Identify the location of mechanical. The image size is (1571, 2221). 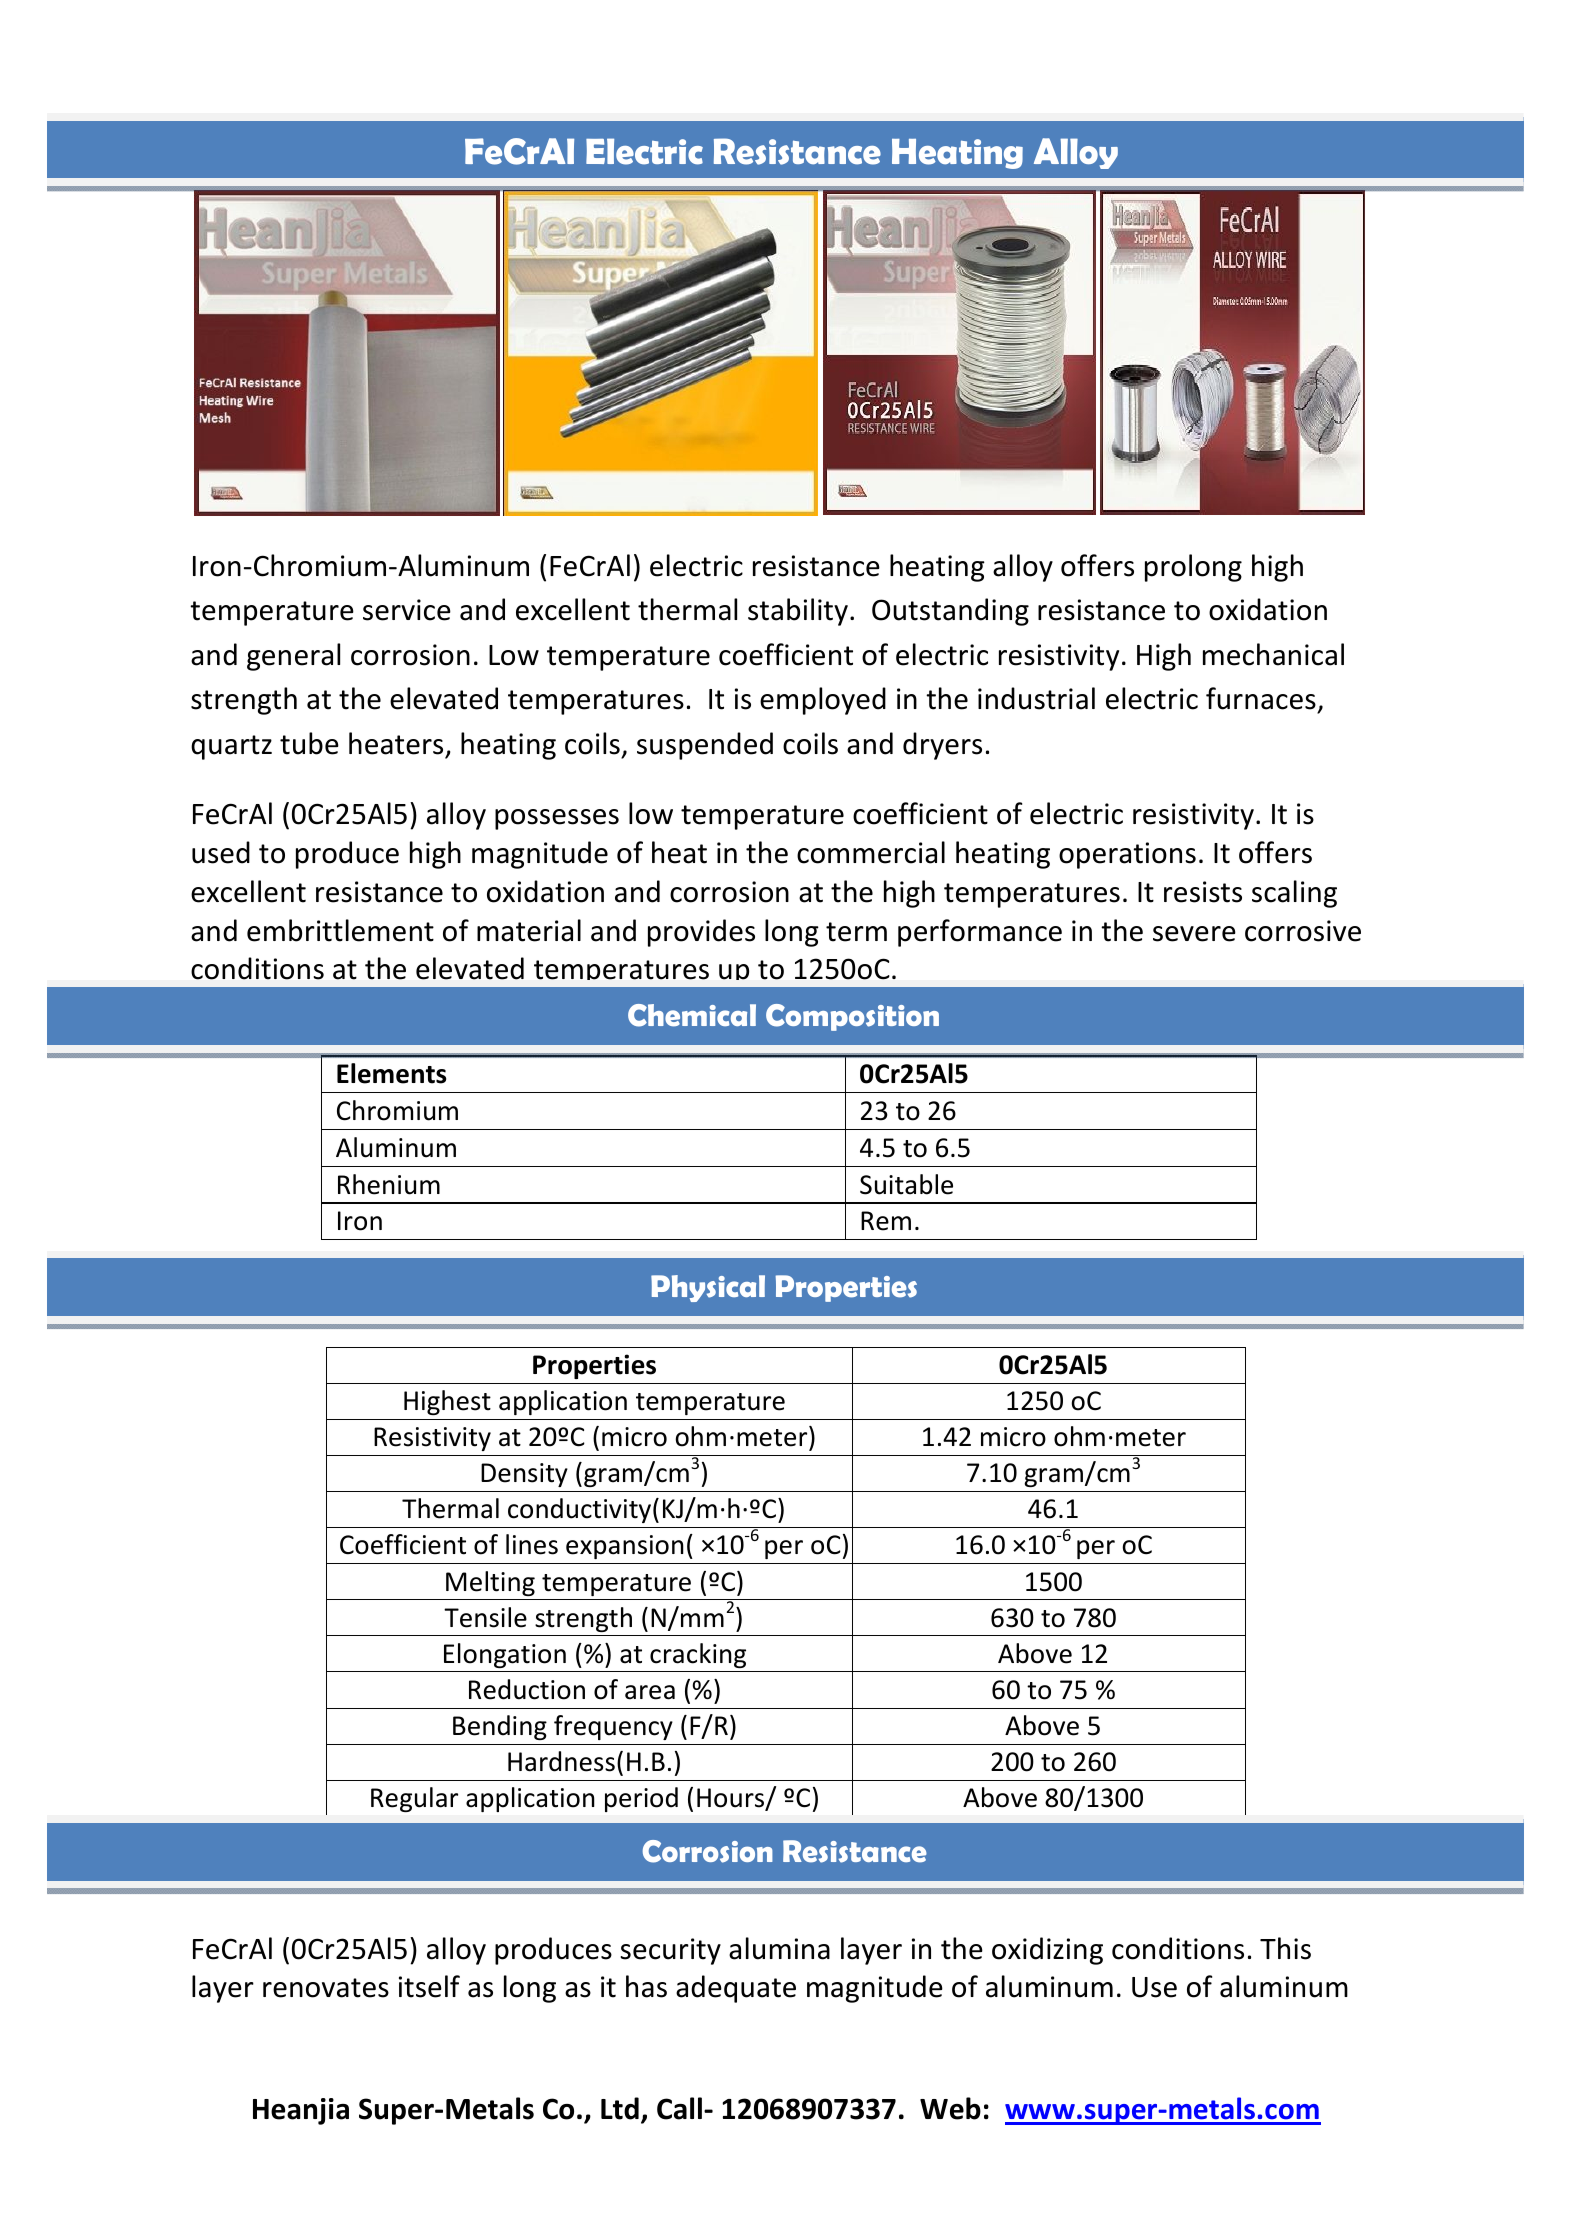
(1273, 654).
